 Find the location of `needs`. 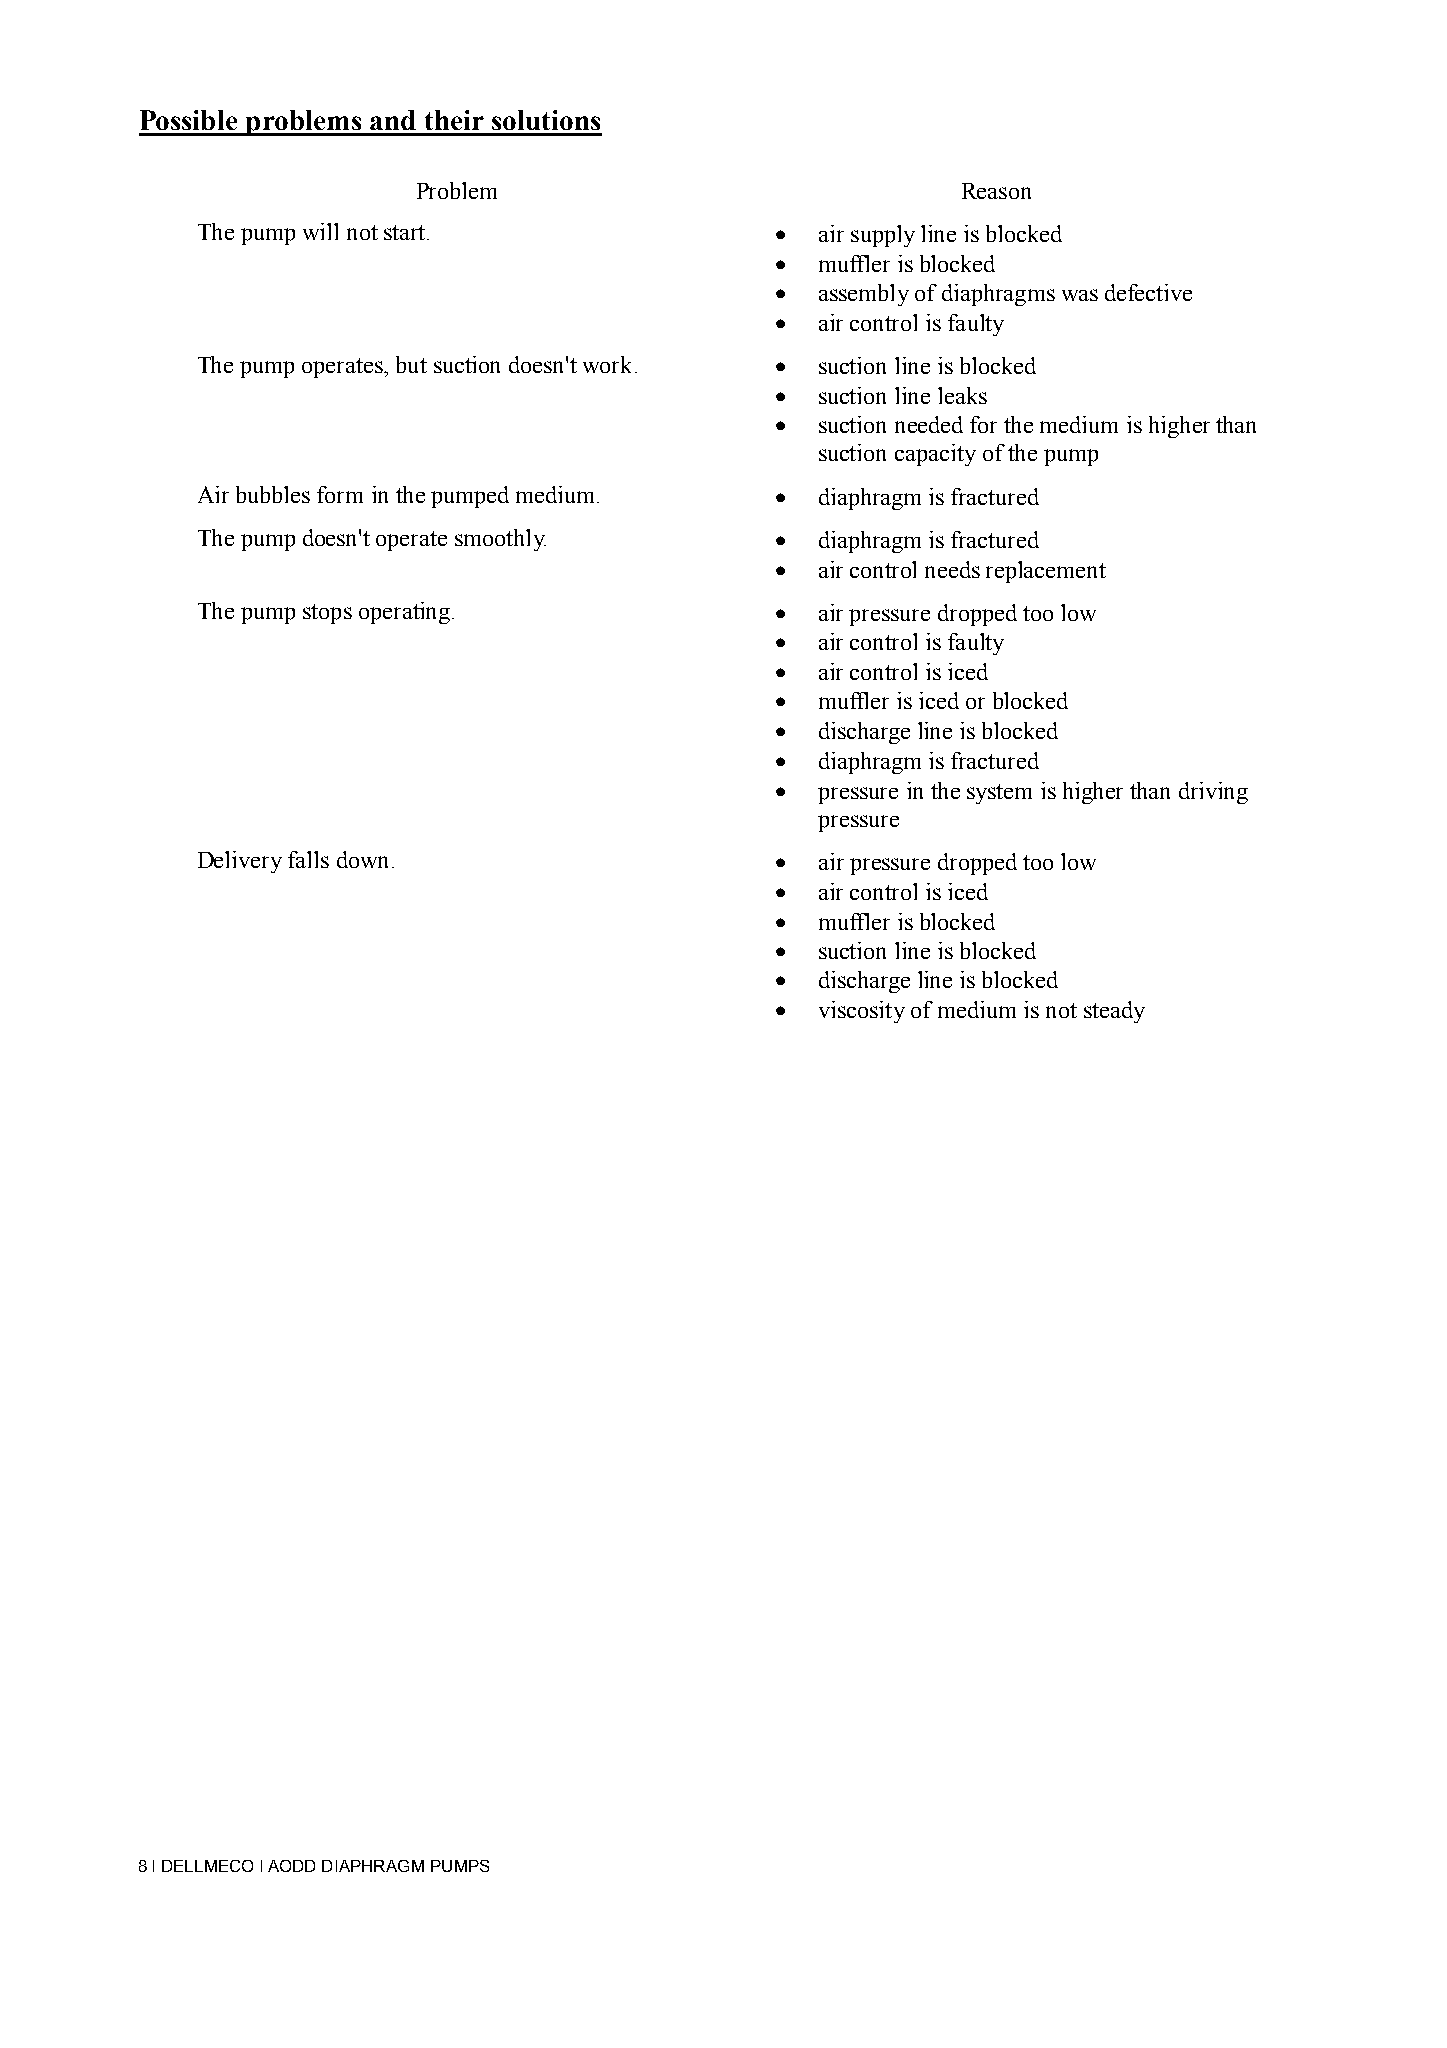

needs is located at coordinates (952, 569).
